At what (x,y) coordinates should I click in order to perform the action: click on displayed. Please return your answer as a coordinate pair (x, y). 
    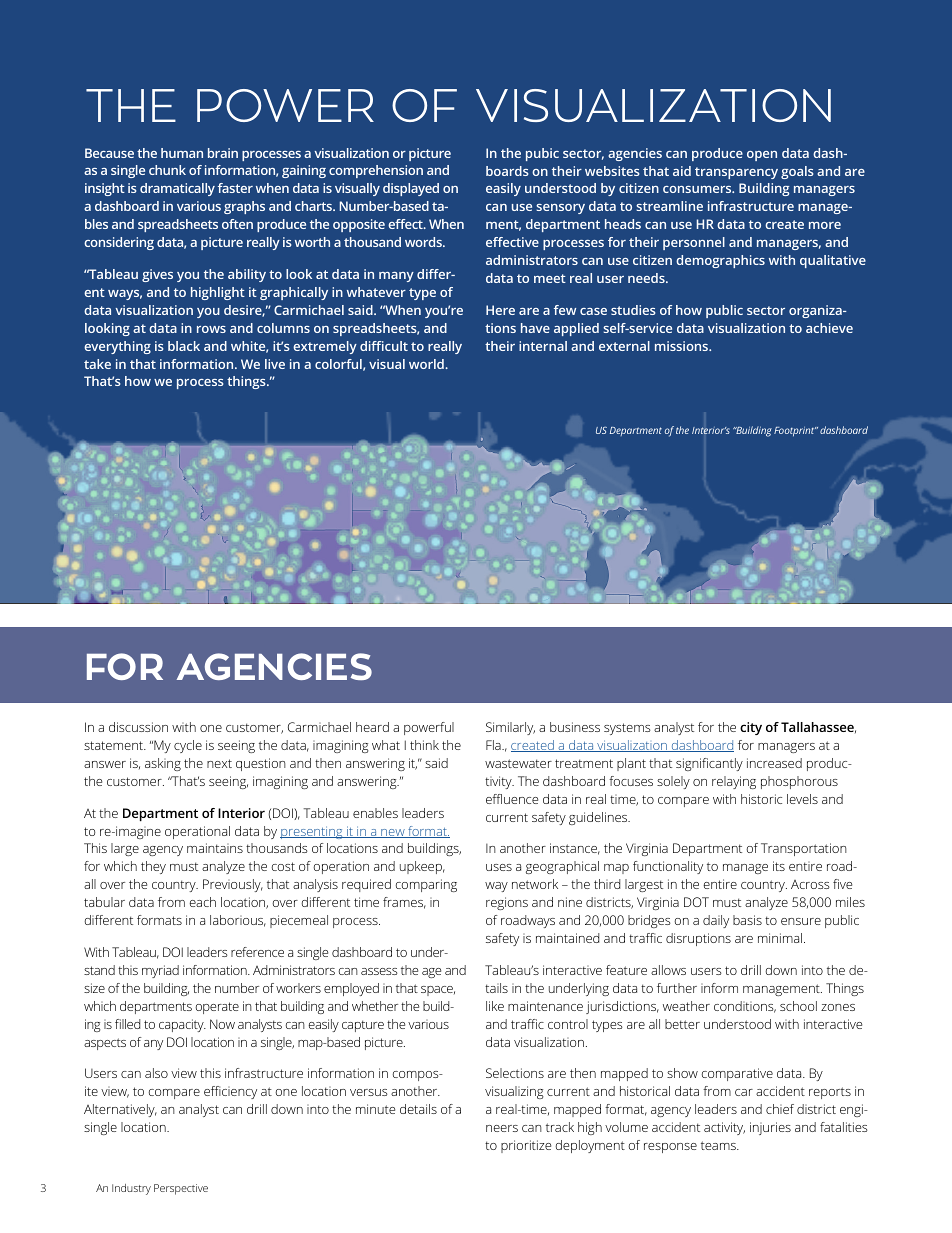
    Looking at the image, I should click on (411, 189).
